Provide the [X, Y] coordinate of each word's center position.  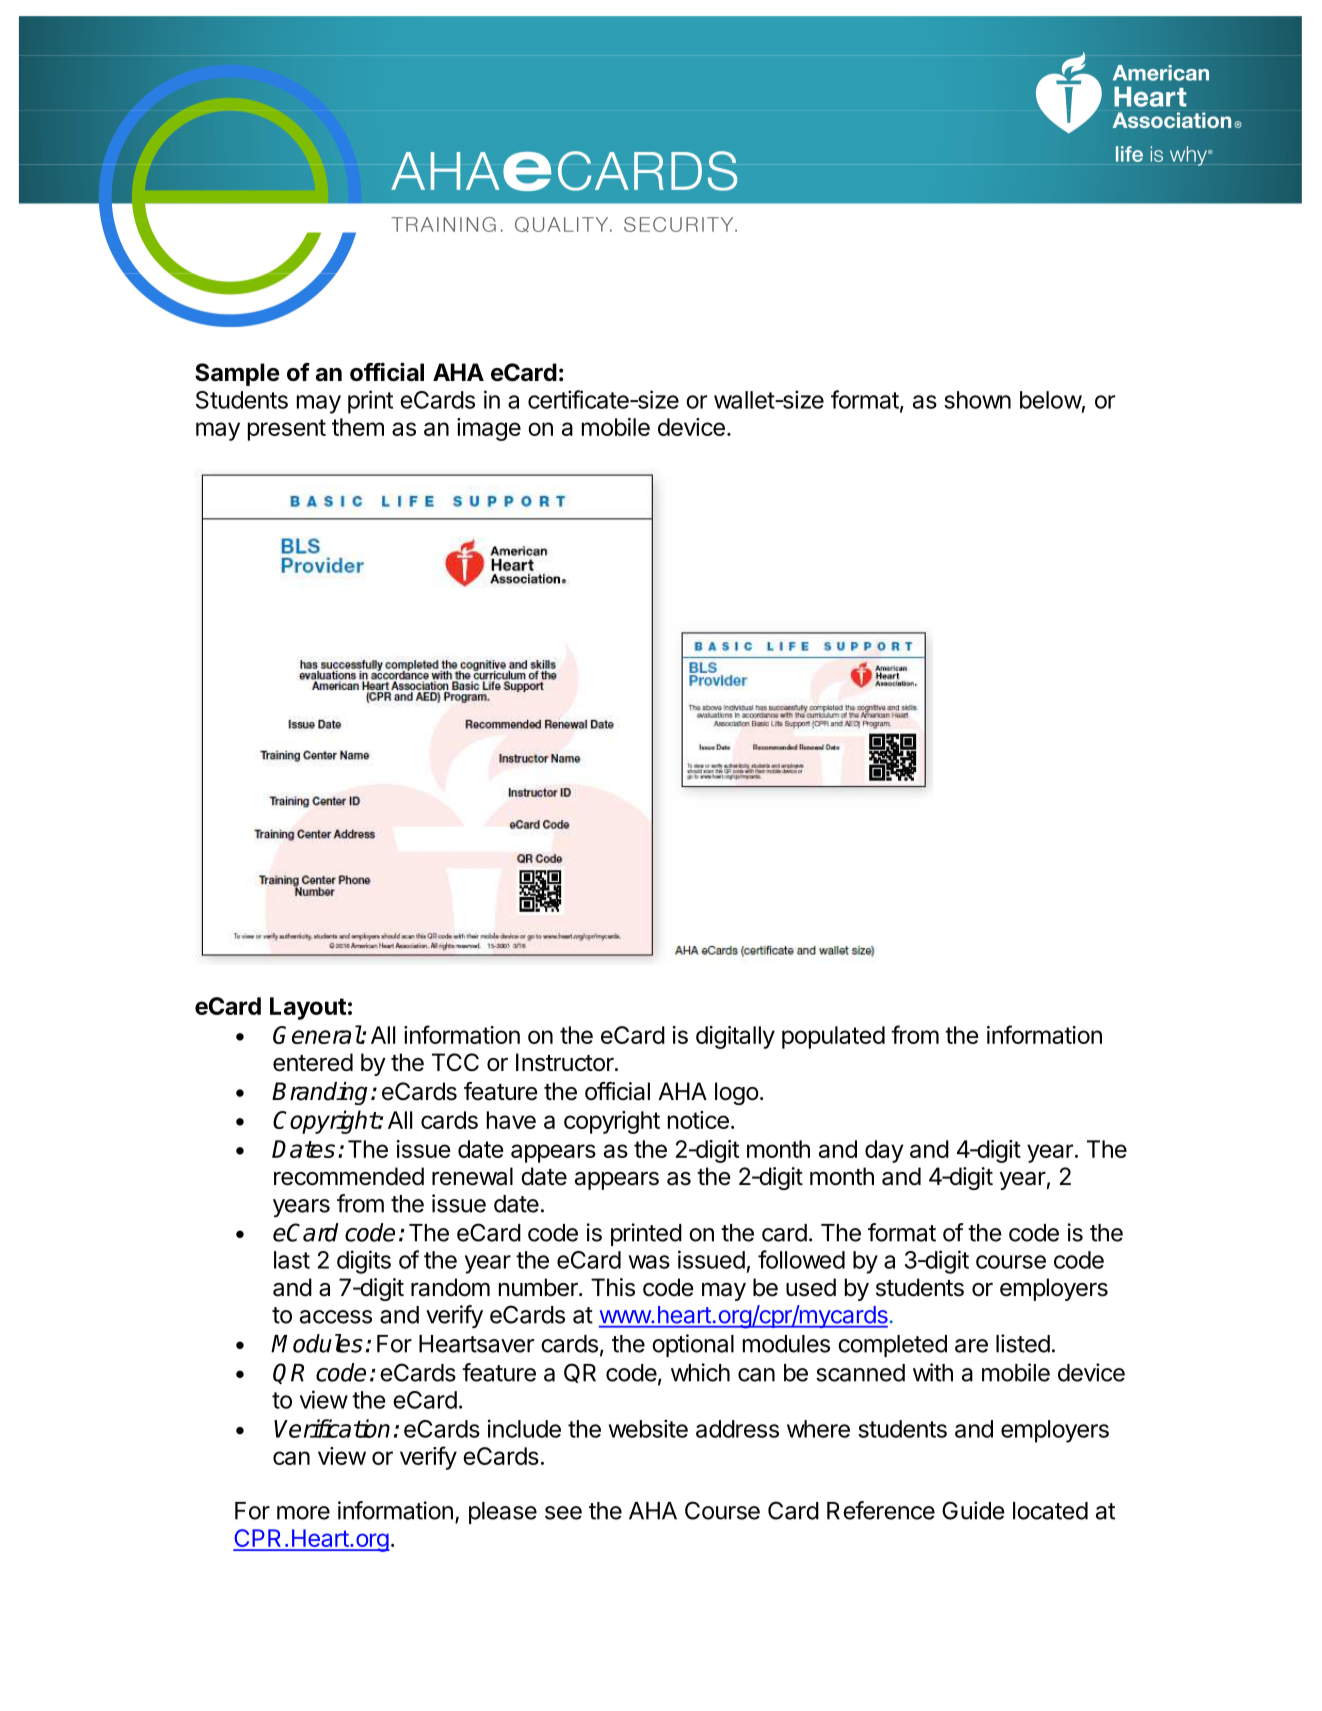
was [649, 1262]
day [884, 1151]
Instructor [566, 1062]
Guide [973, 1510]
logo [737, 1093]
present [287, 430]
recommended [349, 1176]
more [303, 1513]
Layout [308, 1008]
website [648, 1428]
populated [833, 1037]
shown [977, 400]
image [489, 429]
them [358, 427]
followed [801, 1259]
